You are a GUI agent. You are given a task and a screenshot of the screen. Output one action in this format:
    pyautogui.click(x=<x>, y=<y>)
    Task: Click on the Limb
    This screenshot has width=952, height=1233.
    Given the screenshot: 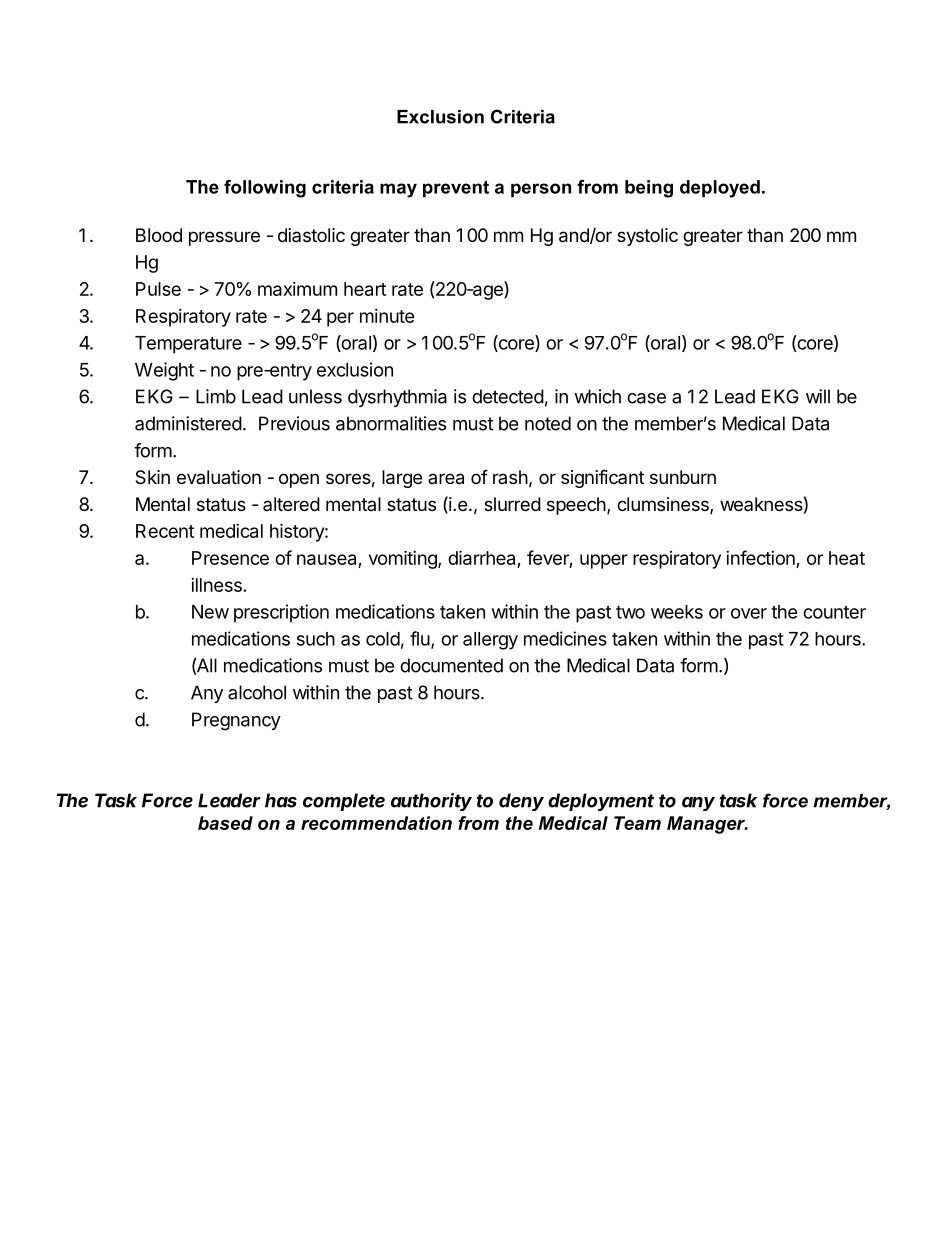 What is the action you would take?
    pyautogui.click(x=216, y=396)
